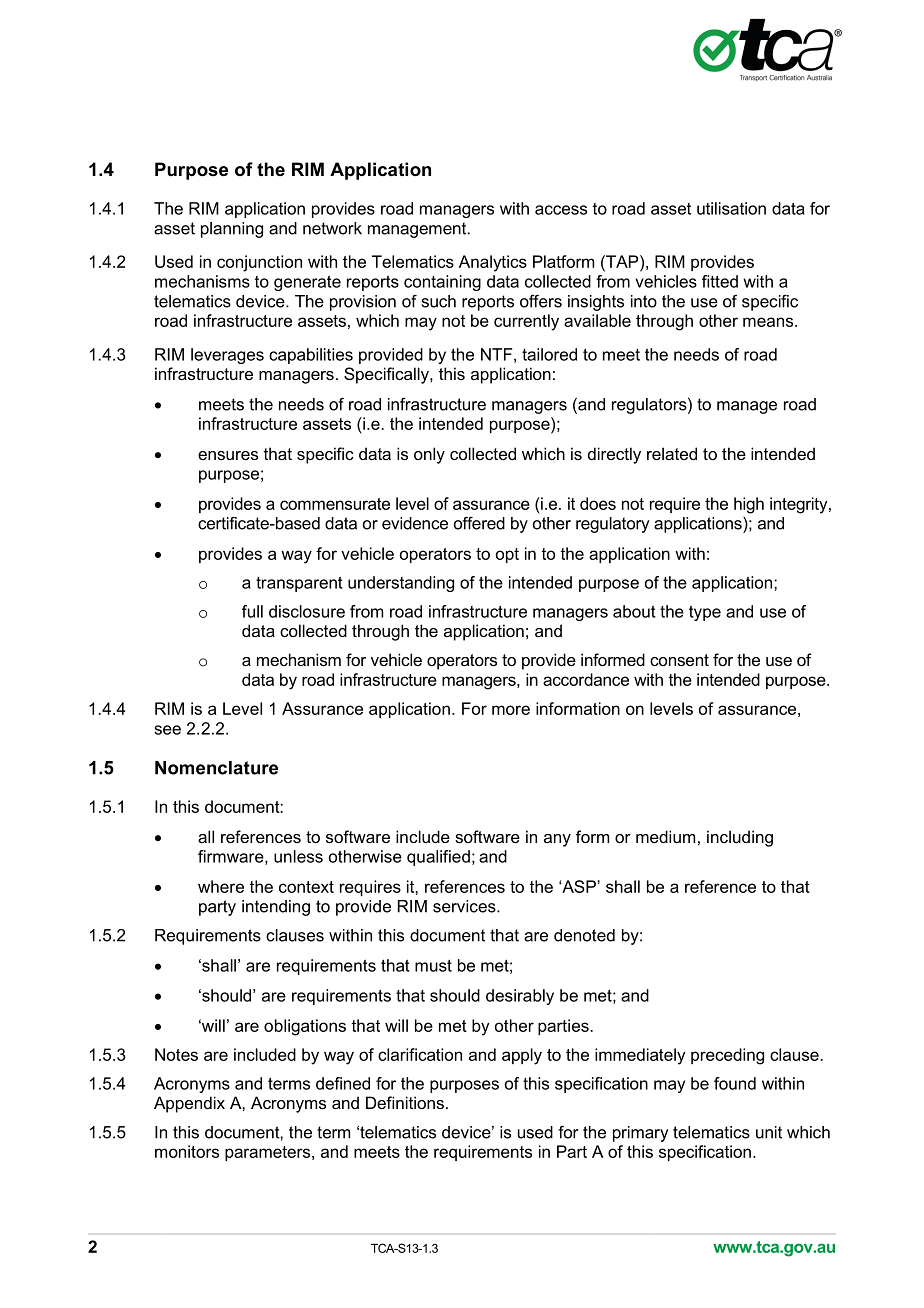 This screenshot has height=1308, width=924. What do you see at coordinates (679, 660) in the screenshot?
I see `consent` at bounding box center [679, 660].
